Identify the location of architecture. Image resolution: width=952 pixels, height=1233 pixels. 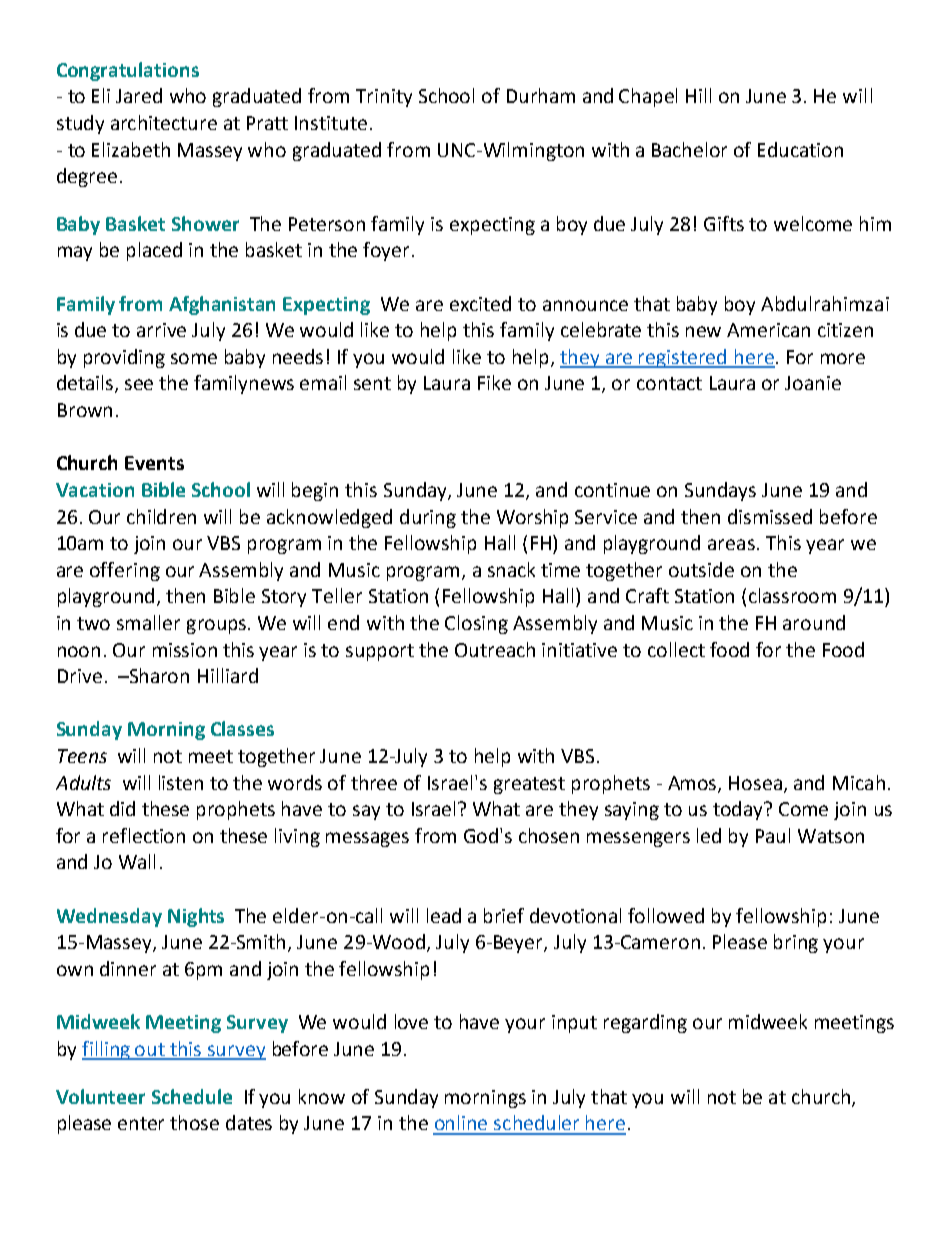
(164, 122).
